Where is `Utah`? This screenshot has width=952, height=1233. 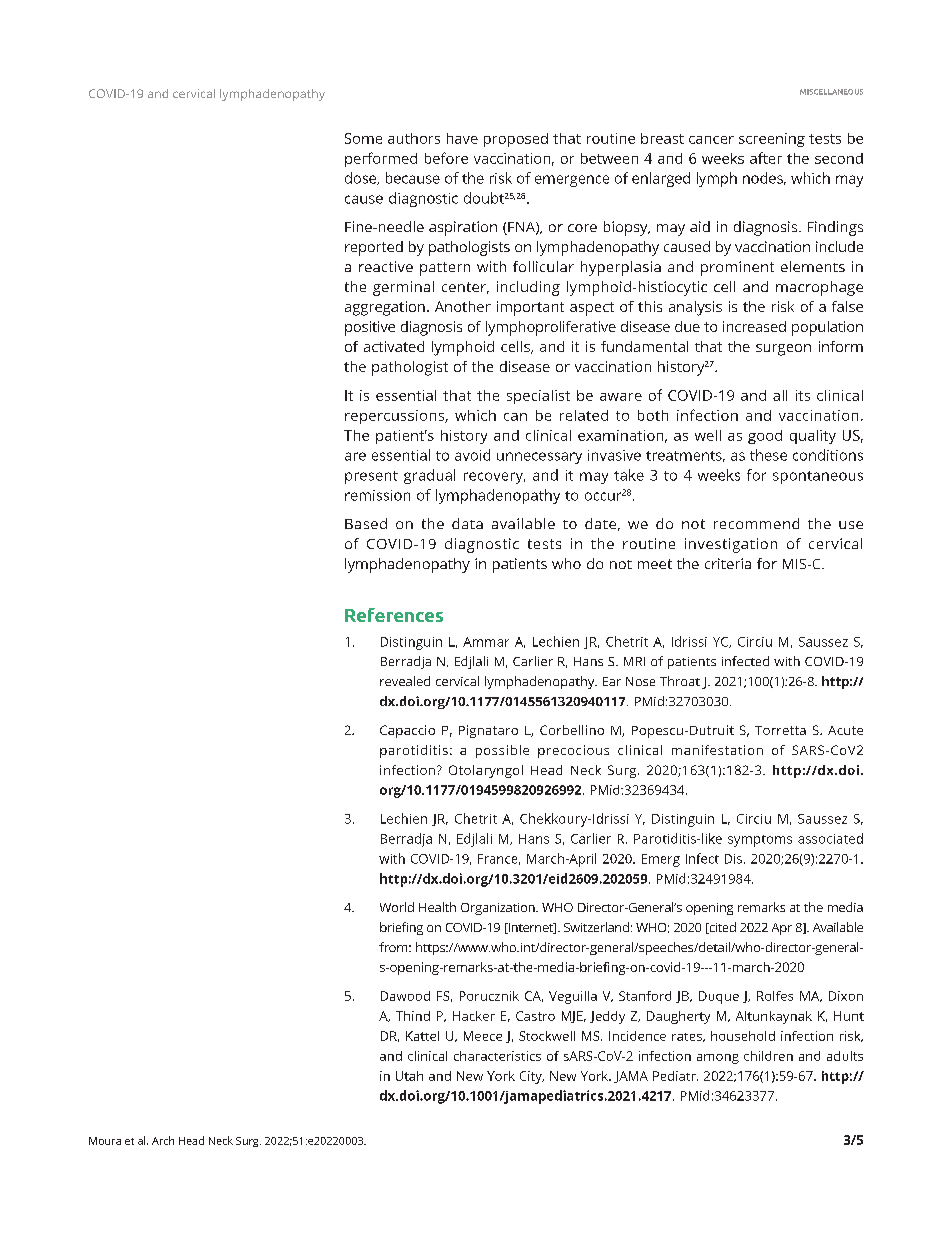 Utah is located at coordinates (409, 1076).
